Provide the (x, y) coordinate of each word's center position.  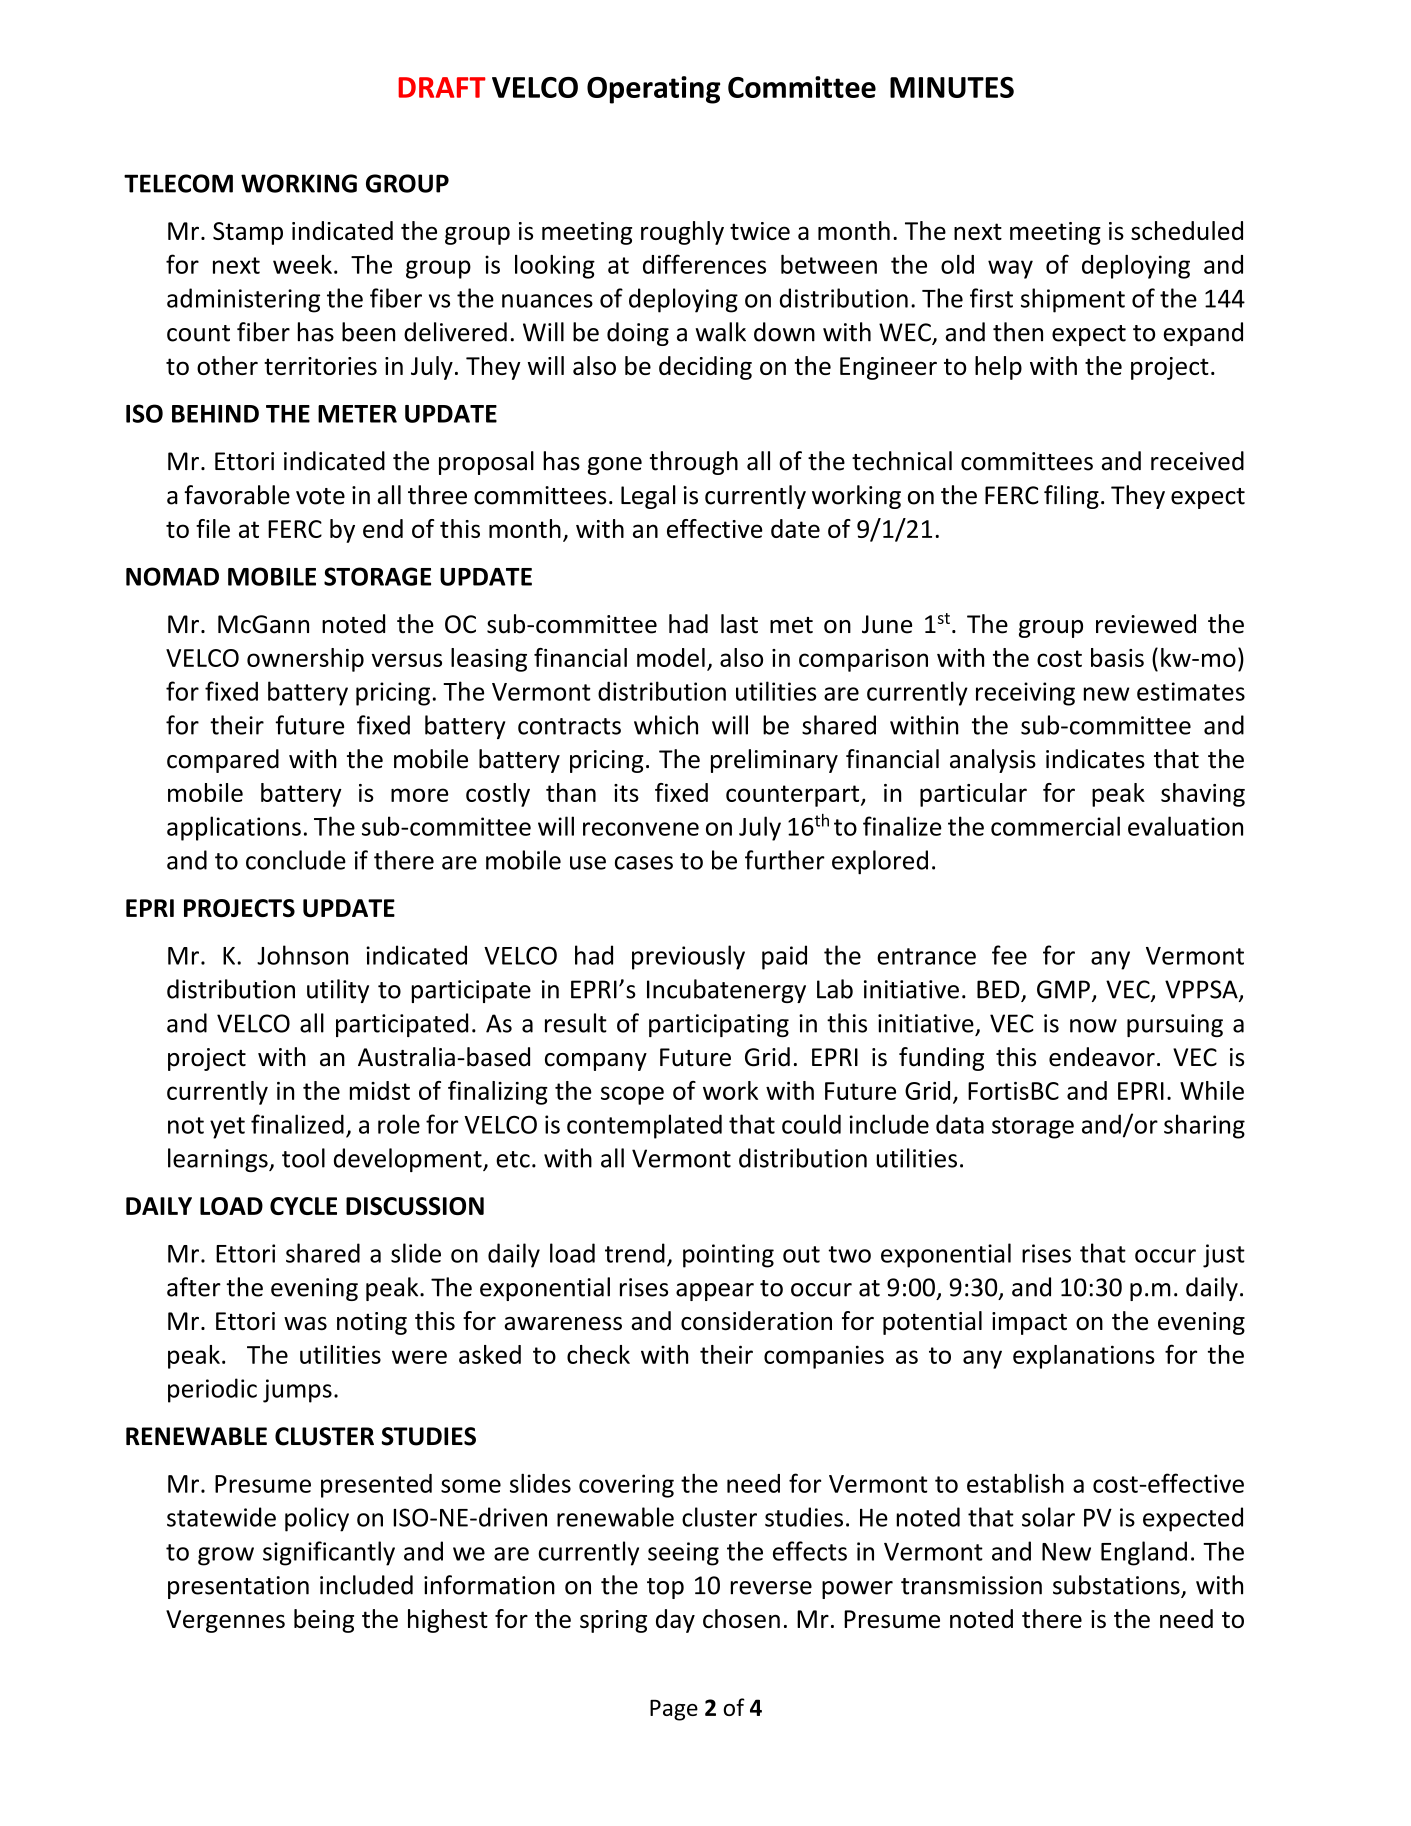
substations (1117, 1586)
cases (644, 863)
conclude (296, 860)
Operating (653, 90)
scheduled (1187, 230)
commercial (1055, 826)
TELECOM (178, 183)
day (675, 1621)
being (324, 1621)
